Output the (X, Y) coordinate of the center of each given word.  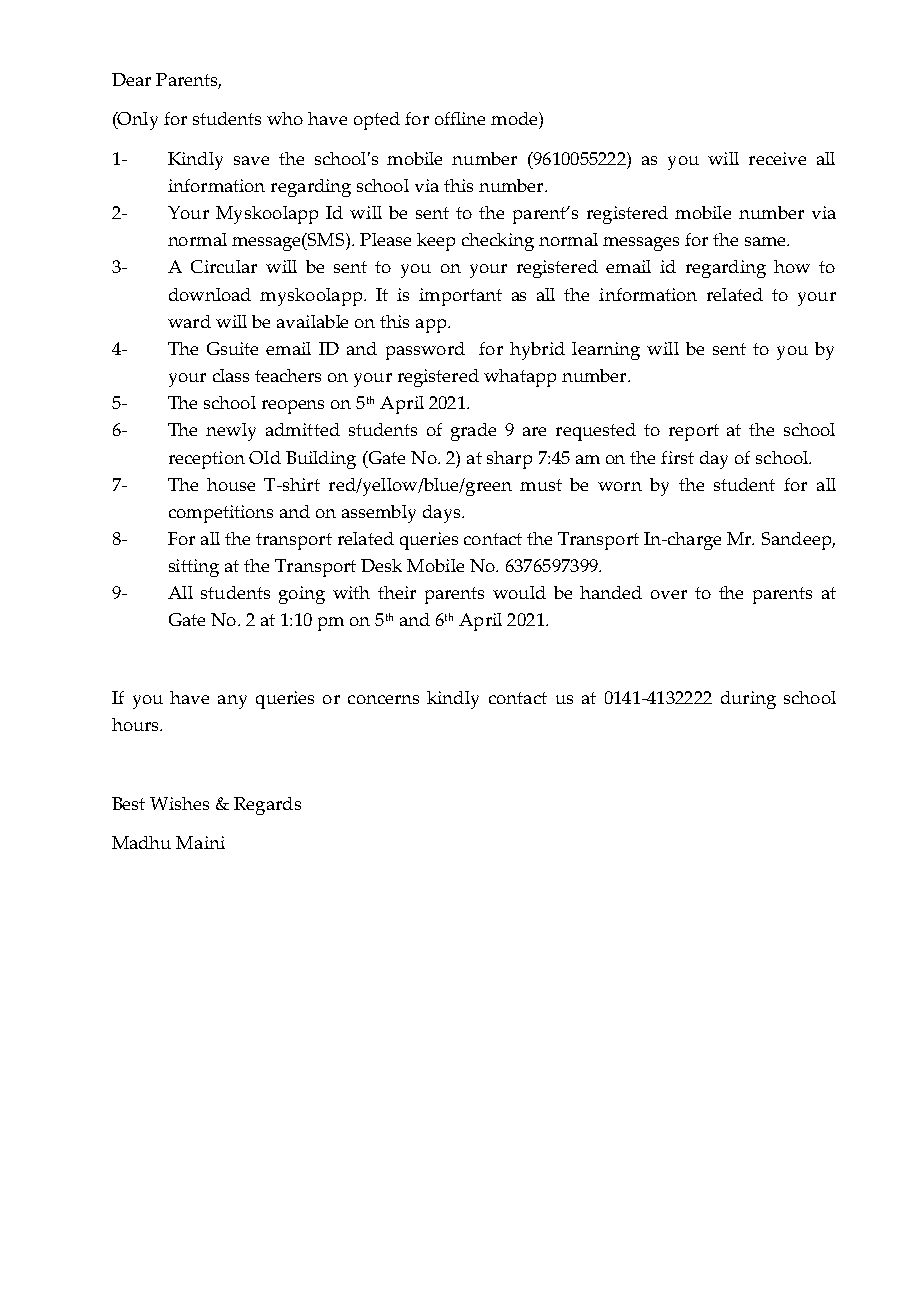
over (669, 594)
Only (137, 121)
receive (777, 158)
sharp (509, 460)
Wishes (179, 803)
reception (207, 460)
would (519, 592)
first (677, 457)
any (232, 702)
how (792, 266)
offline (460, 118)
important (460, 297)
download (210, 294)
